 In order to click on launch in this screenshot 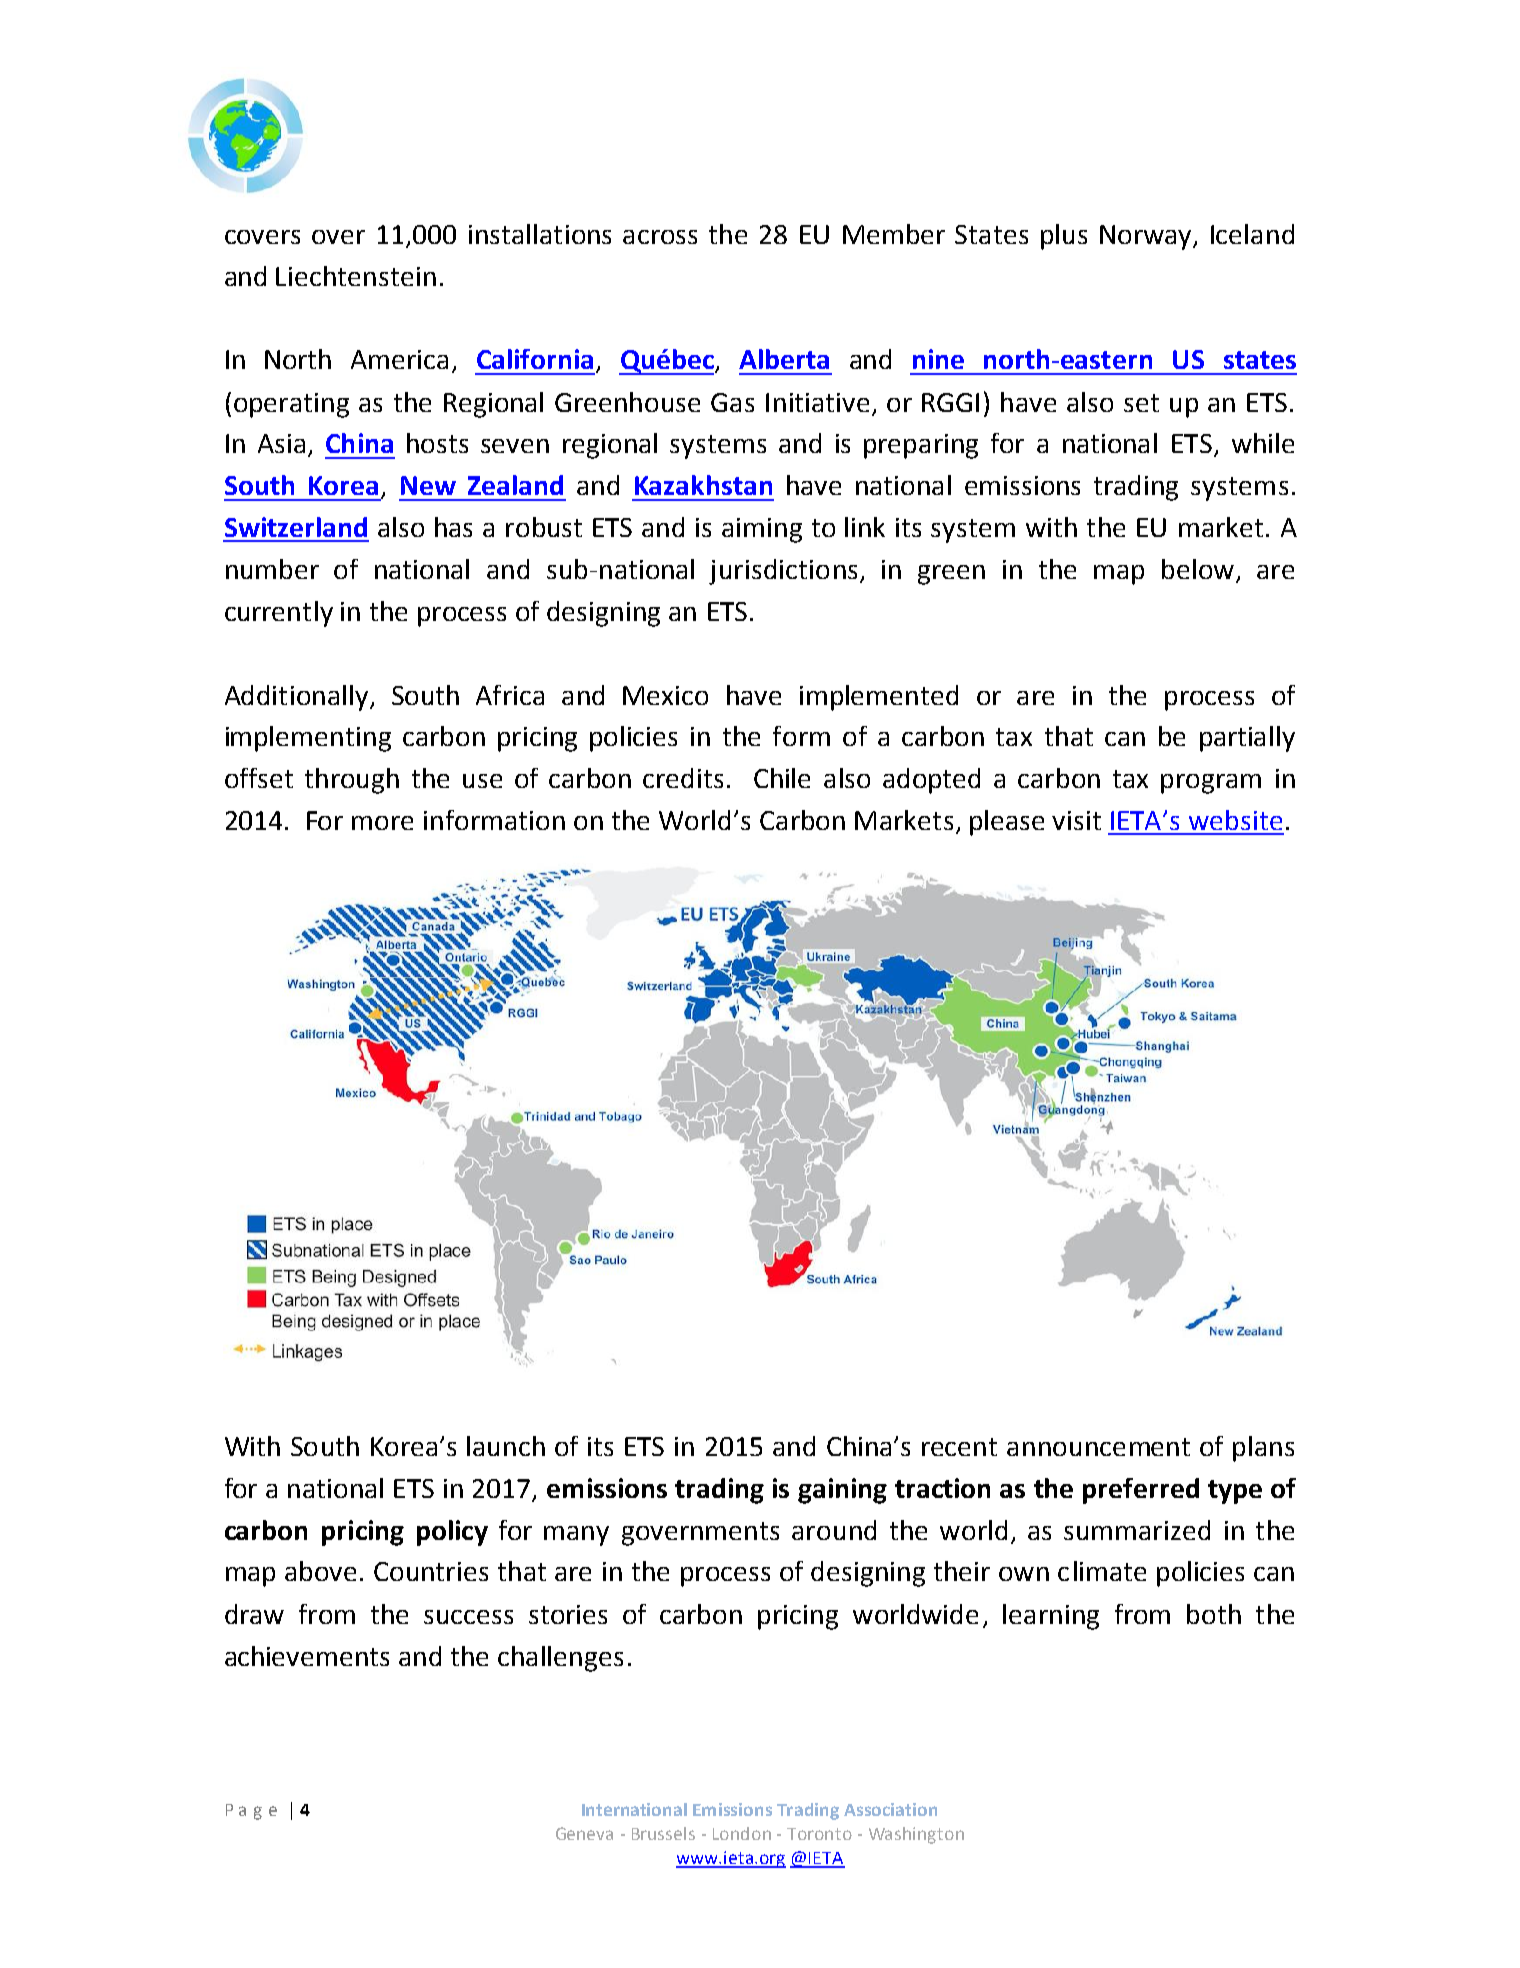, I will do `click(506, 1446)`.
